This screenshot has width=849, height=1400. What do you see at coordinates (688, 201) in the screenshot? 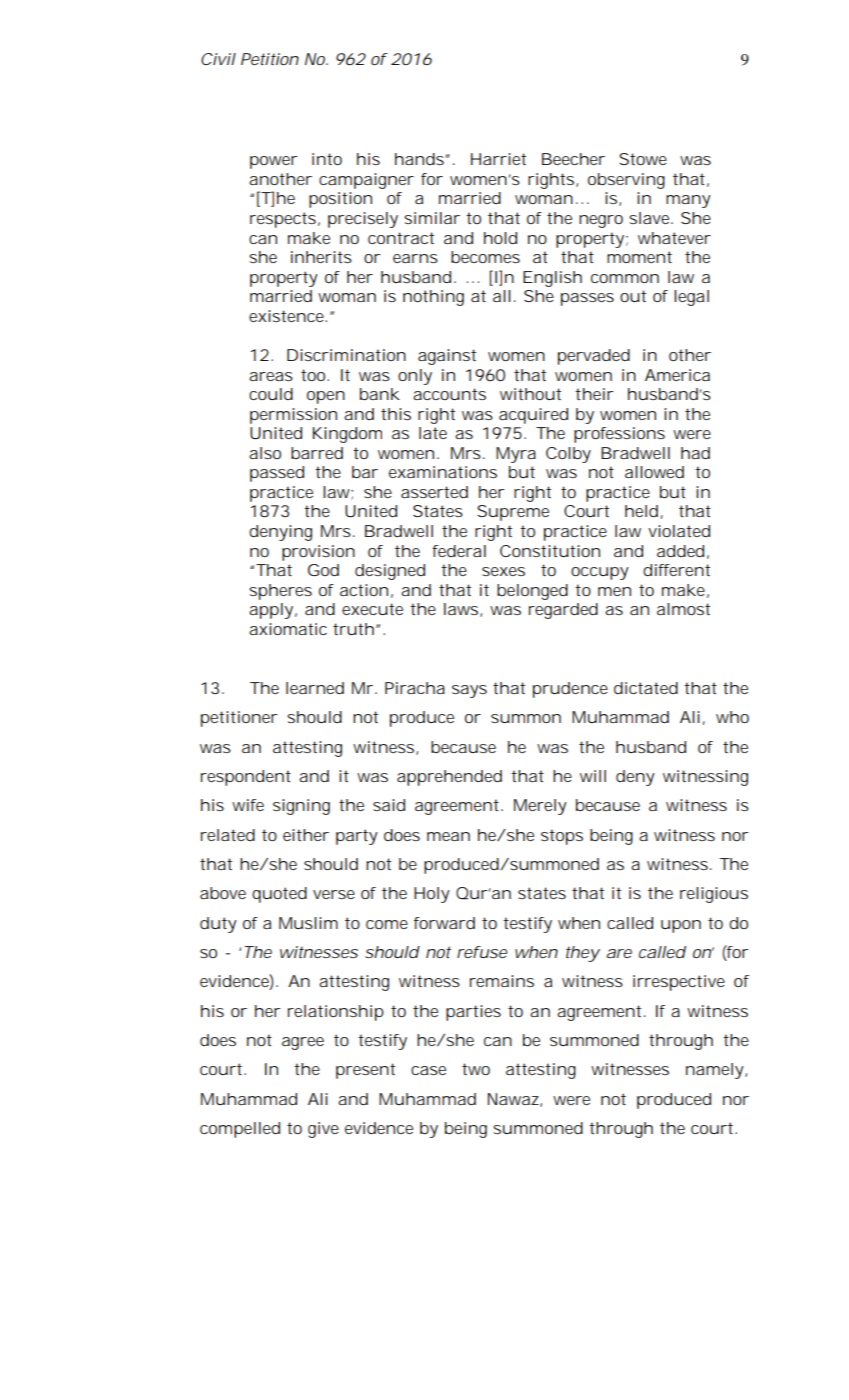
I see `many` at bounding box center [688, 201].
